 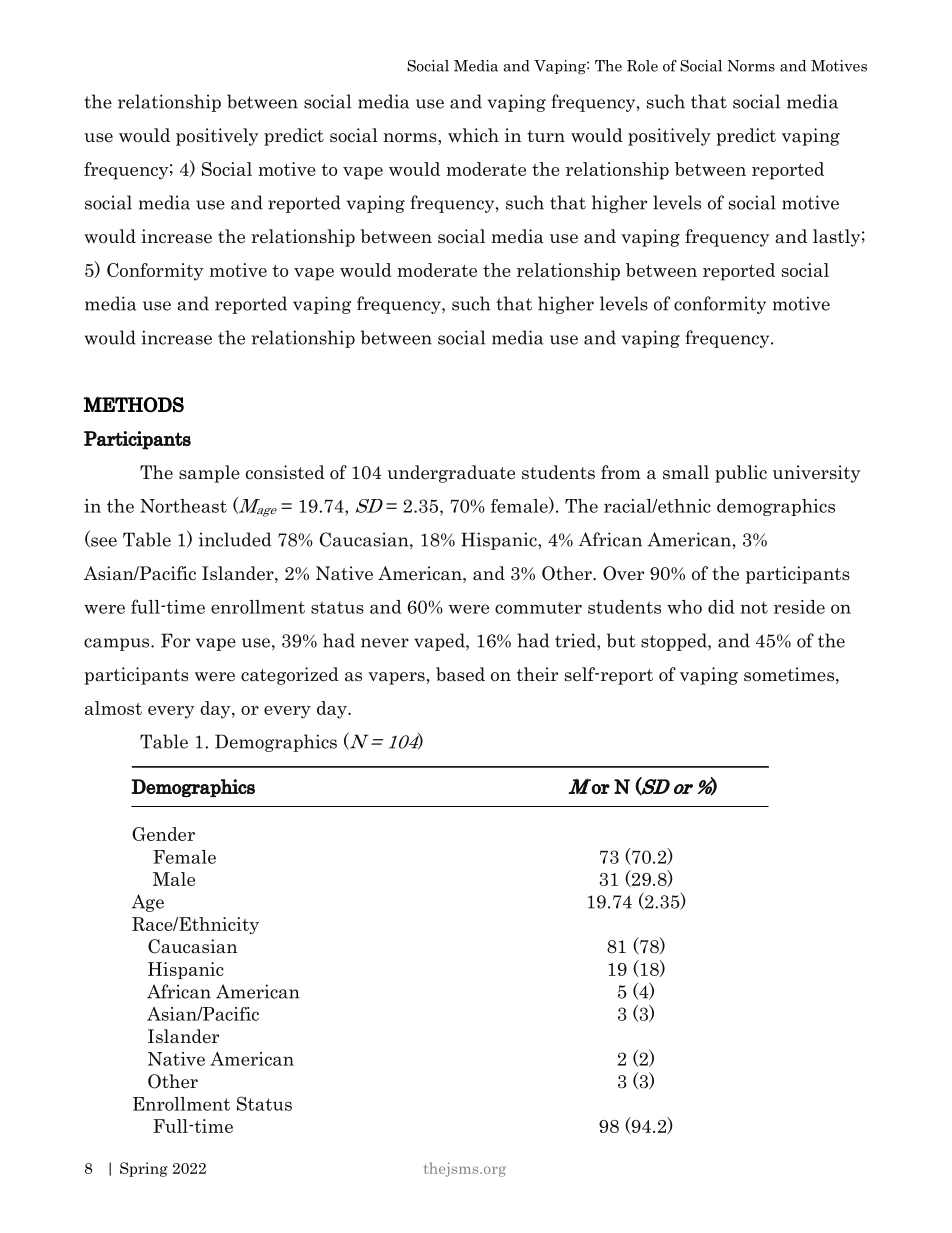 I want to click on based, so click(x=460, y=674).
